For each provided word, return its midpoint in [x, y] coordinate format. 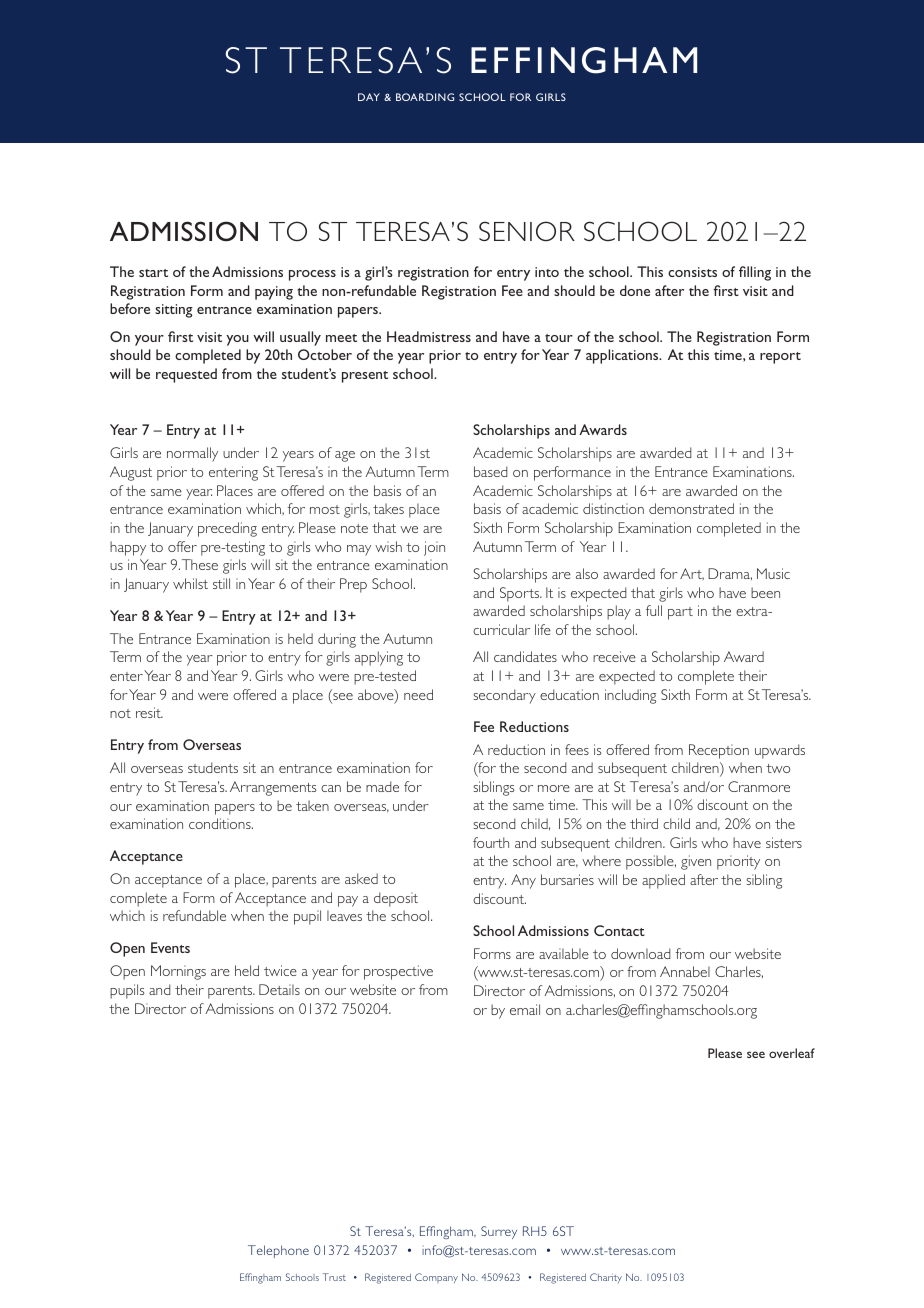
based [490, 471]
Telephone [278, 1251]
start [153, 273]
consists [692, 272]
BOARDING [425, 97]
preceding [227, 529]
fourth [491, 842]
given [696, 862]
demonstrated [691, 508]
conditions [221, 823]
